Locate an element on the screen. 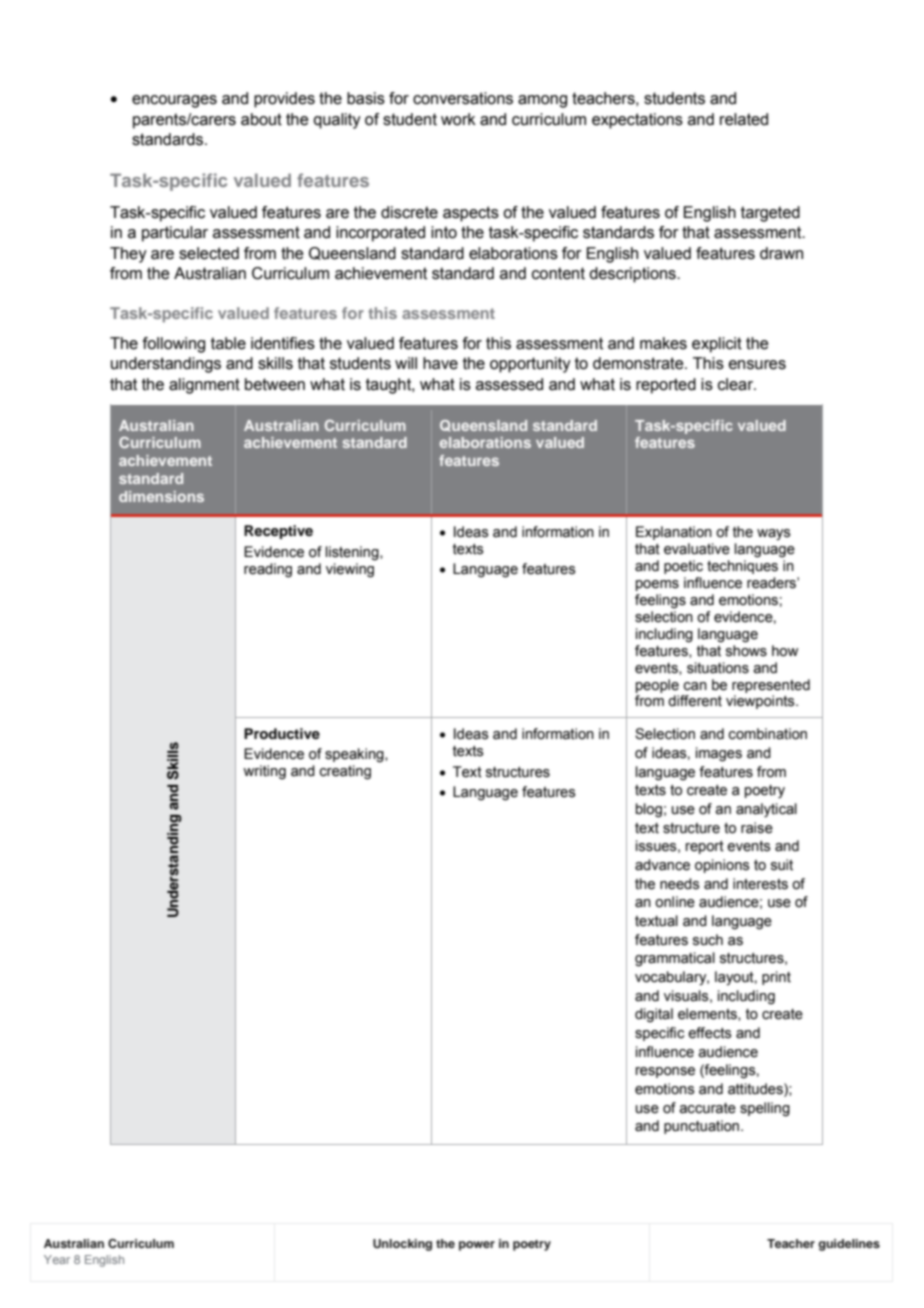  Productive is located at coordinates (282, 734).
